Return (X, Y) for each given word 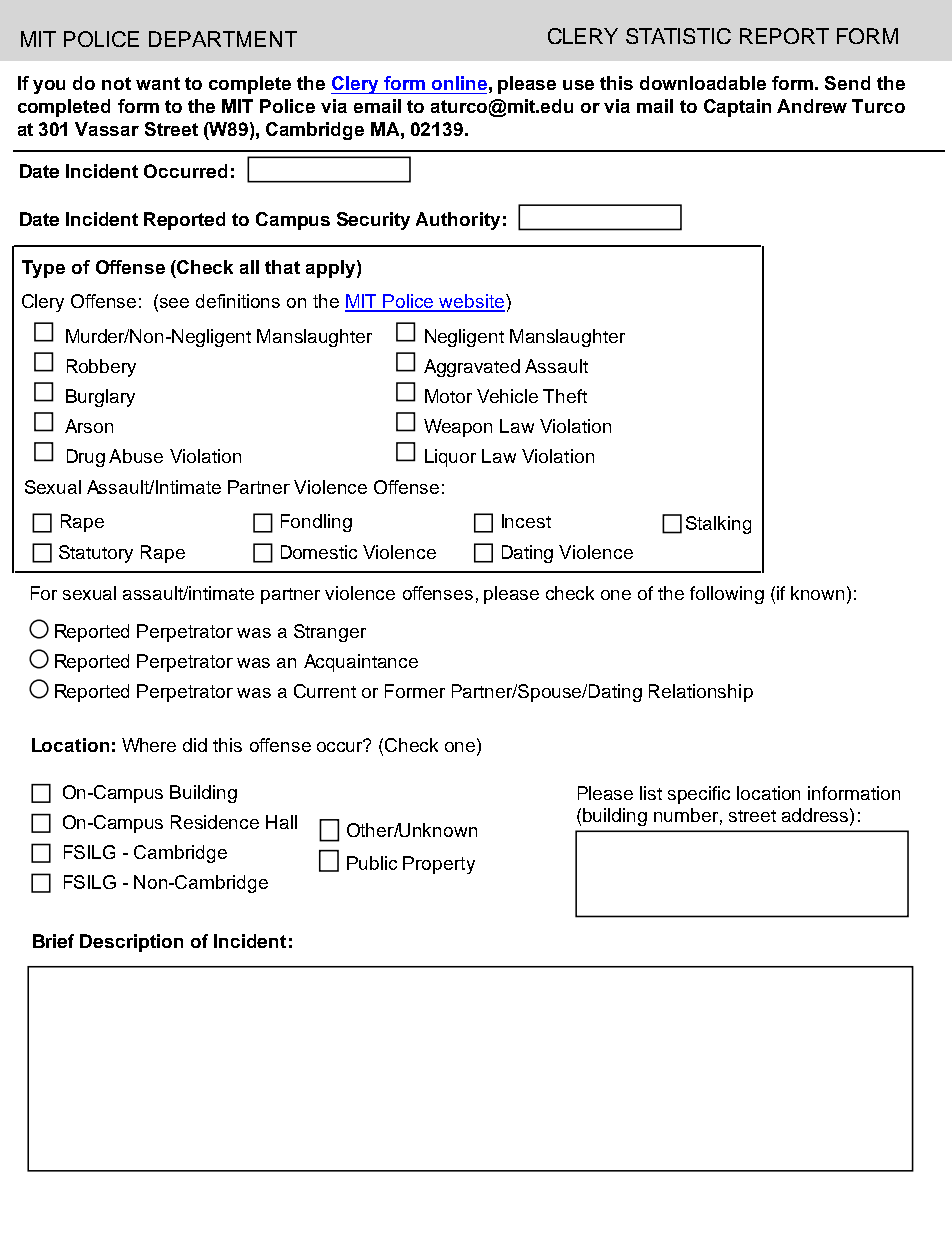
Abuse (136, 456)
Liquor (450, 458)
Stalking (718, 525)
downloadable (703, 83)
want (158, 83)
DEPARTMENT (223, 39)
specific (699, 795)
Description (131, 943)
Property (439, 865)
